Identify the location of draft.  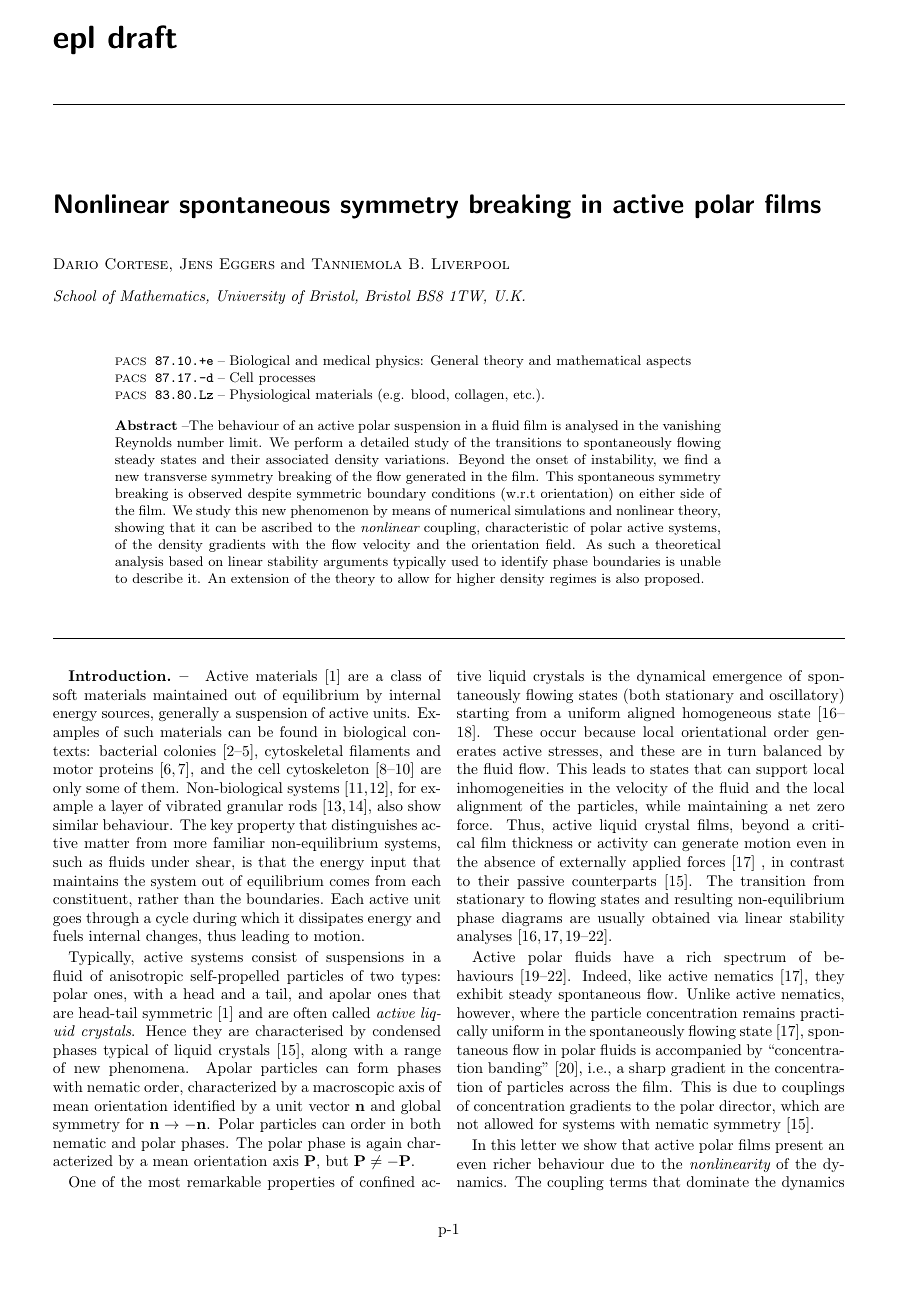
(142, 37).
